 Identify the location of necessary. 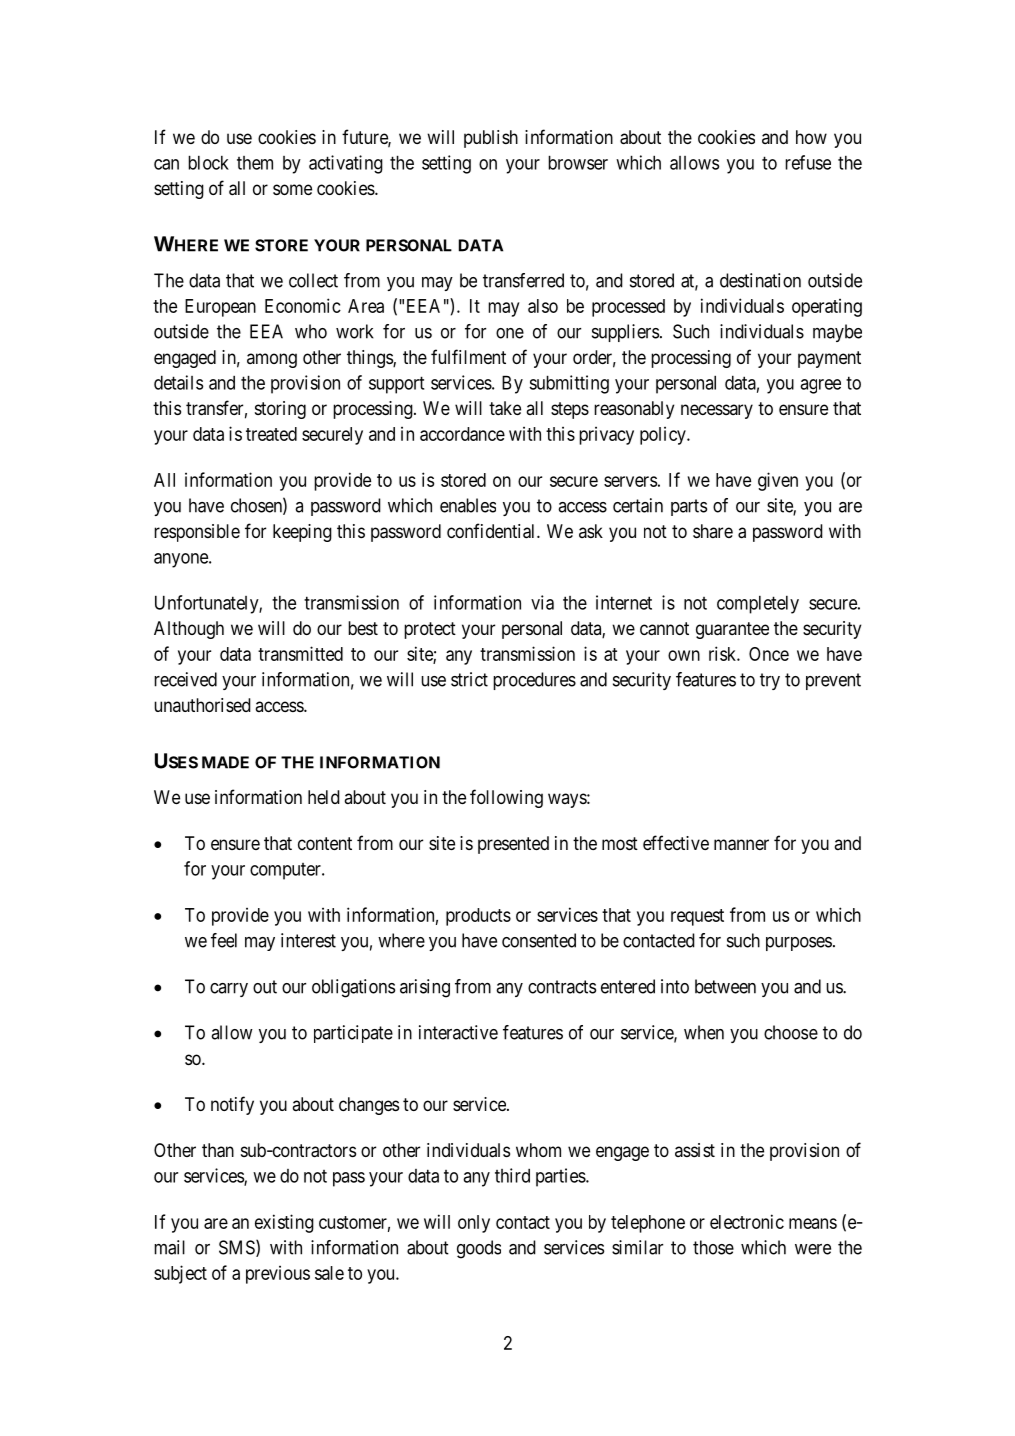
(717, 411).
